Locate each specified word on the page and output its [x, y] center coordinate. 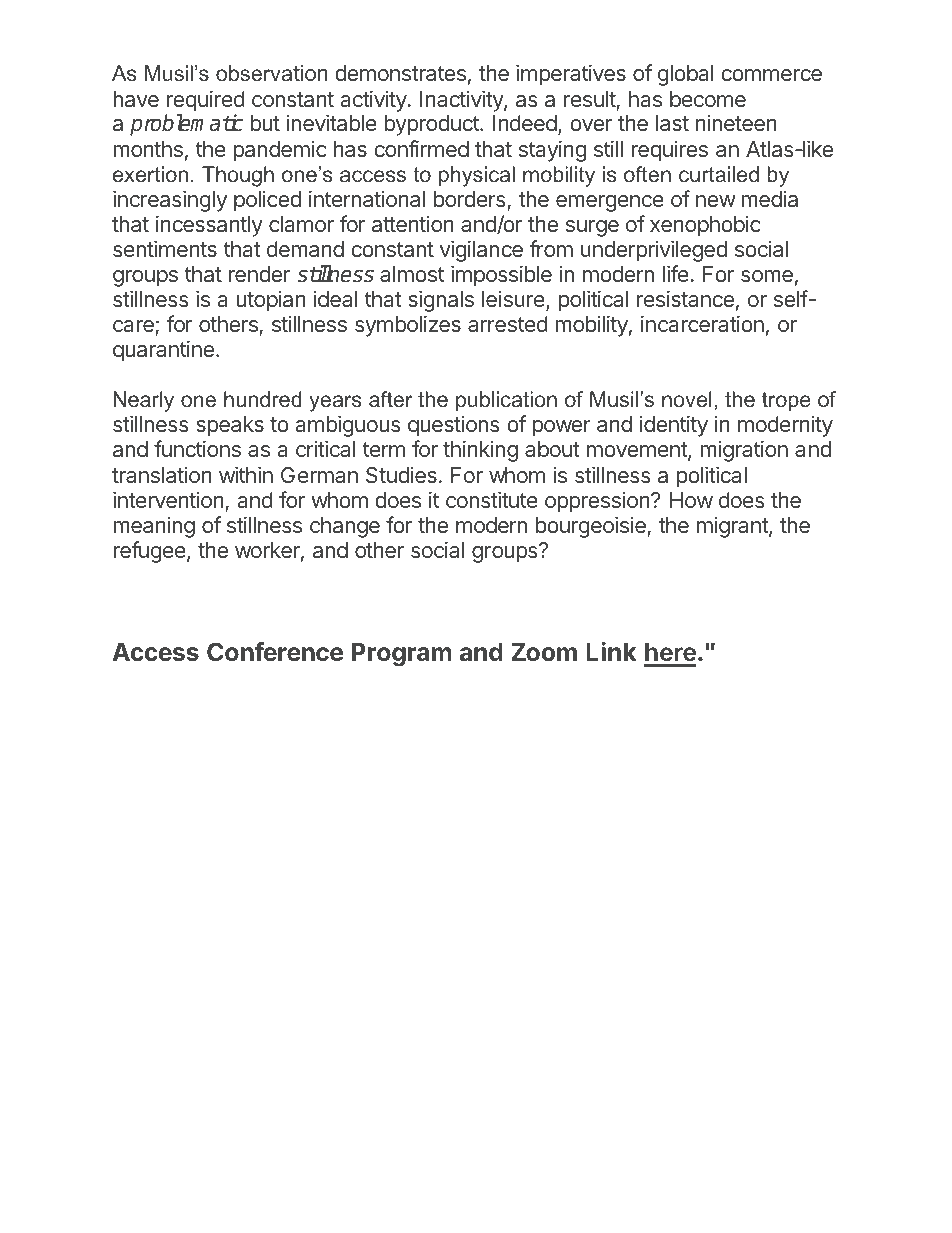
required [206, 101]
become [708, 99]
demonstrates [400, 73]
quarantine [163, 351]
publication [506, 401]
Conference [275, 652]
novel [687, 399]
